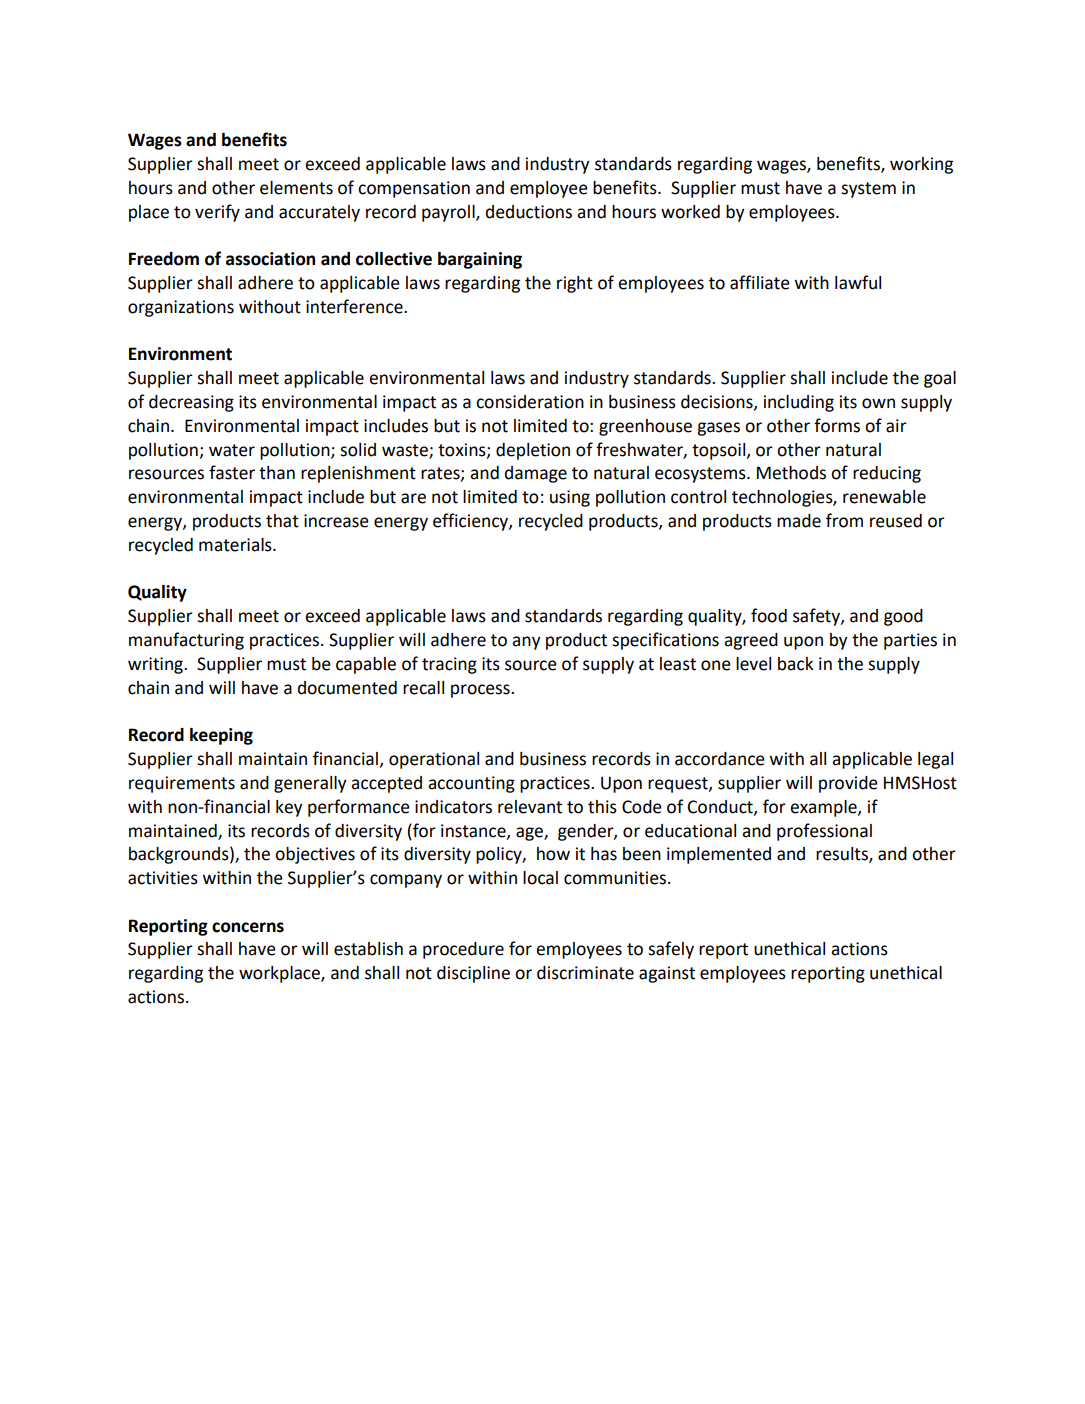  I want to click on efficiency, so click(471, 522).
